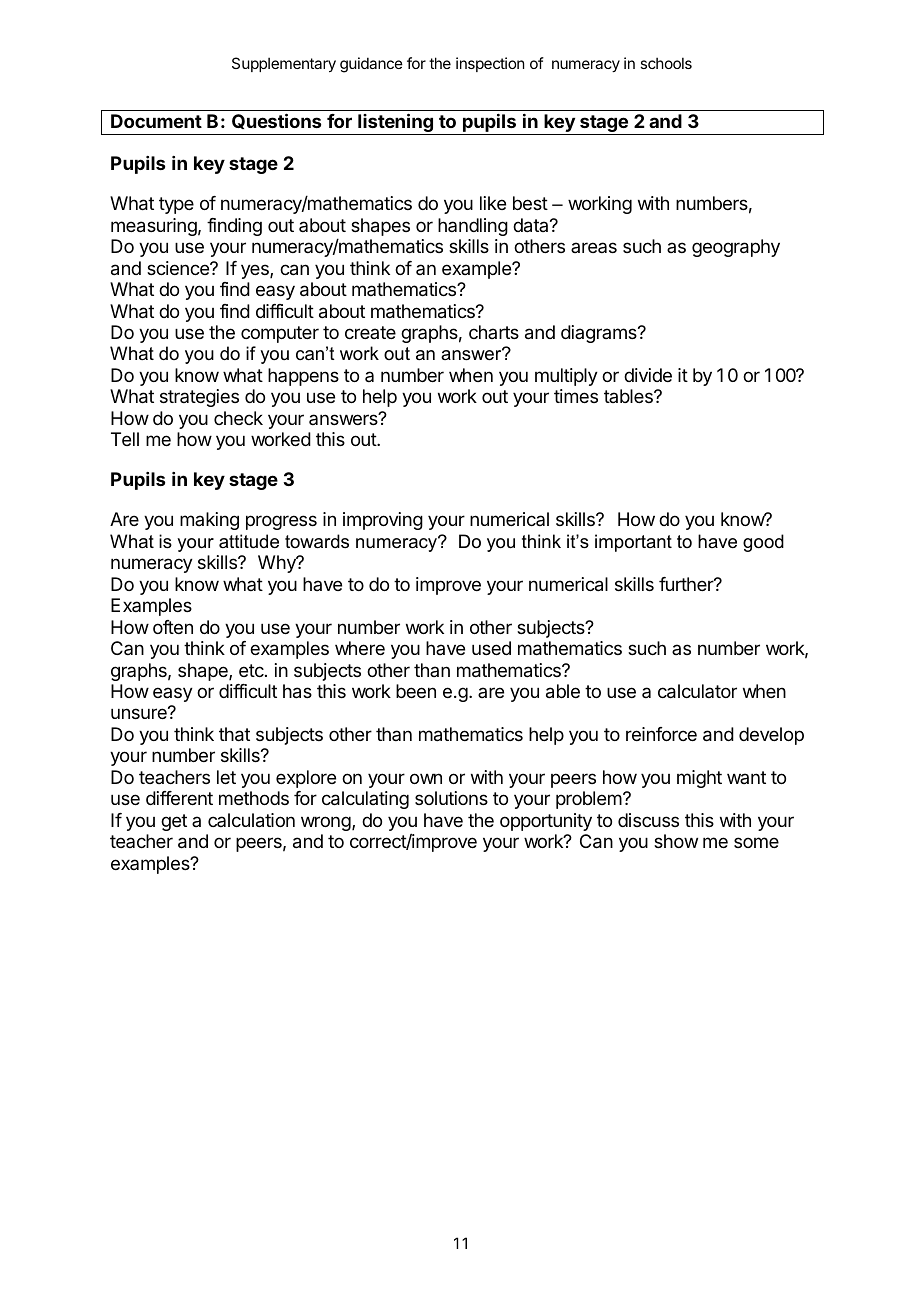  Describe the element at coordinates (174, 822) in the screenshot. I see `get` at that location.
